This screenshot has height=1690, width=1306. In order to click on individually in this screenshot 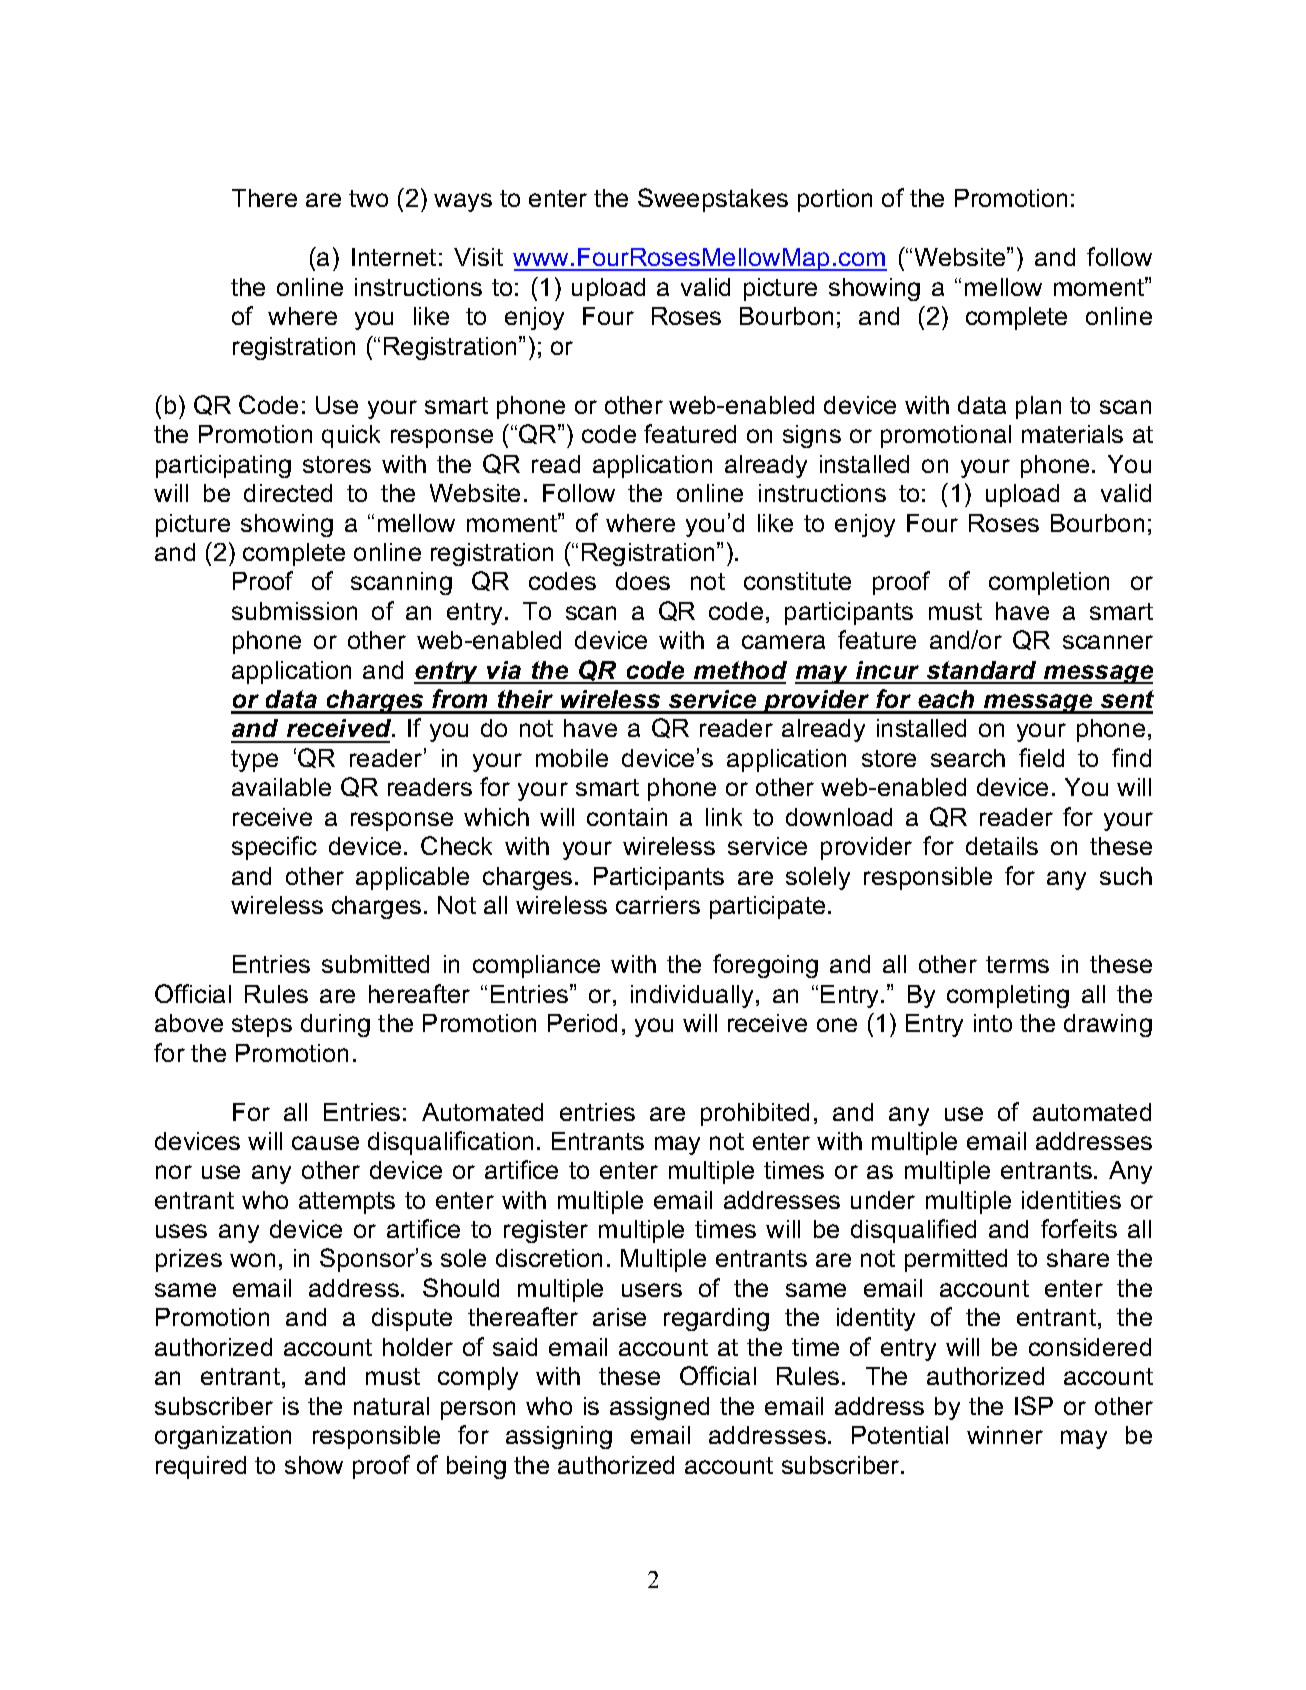, I will do `click(694, 996)`.
